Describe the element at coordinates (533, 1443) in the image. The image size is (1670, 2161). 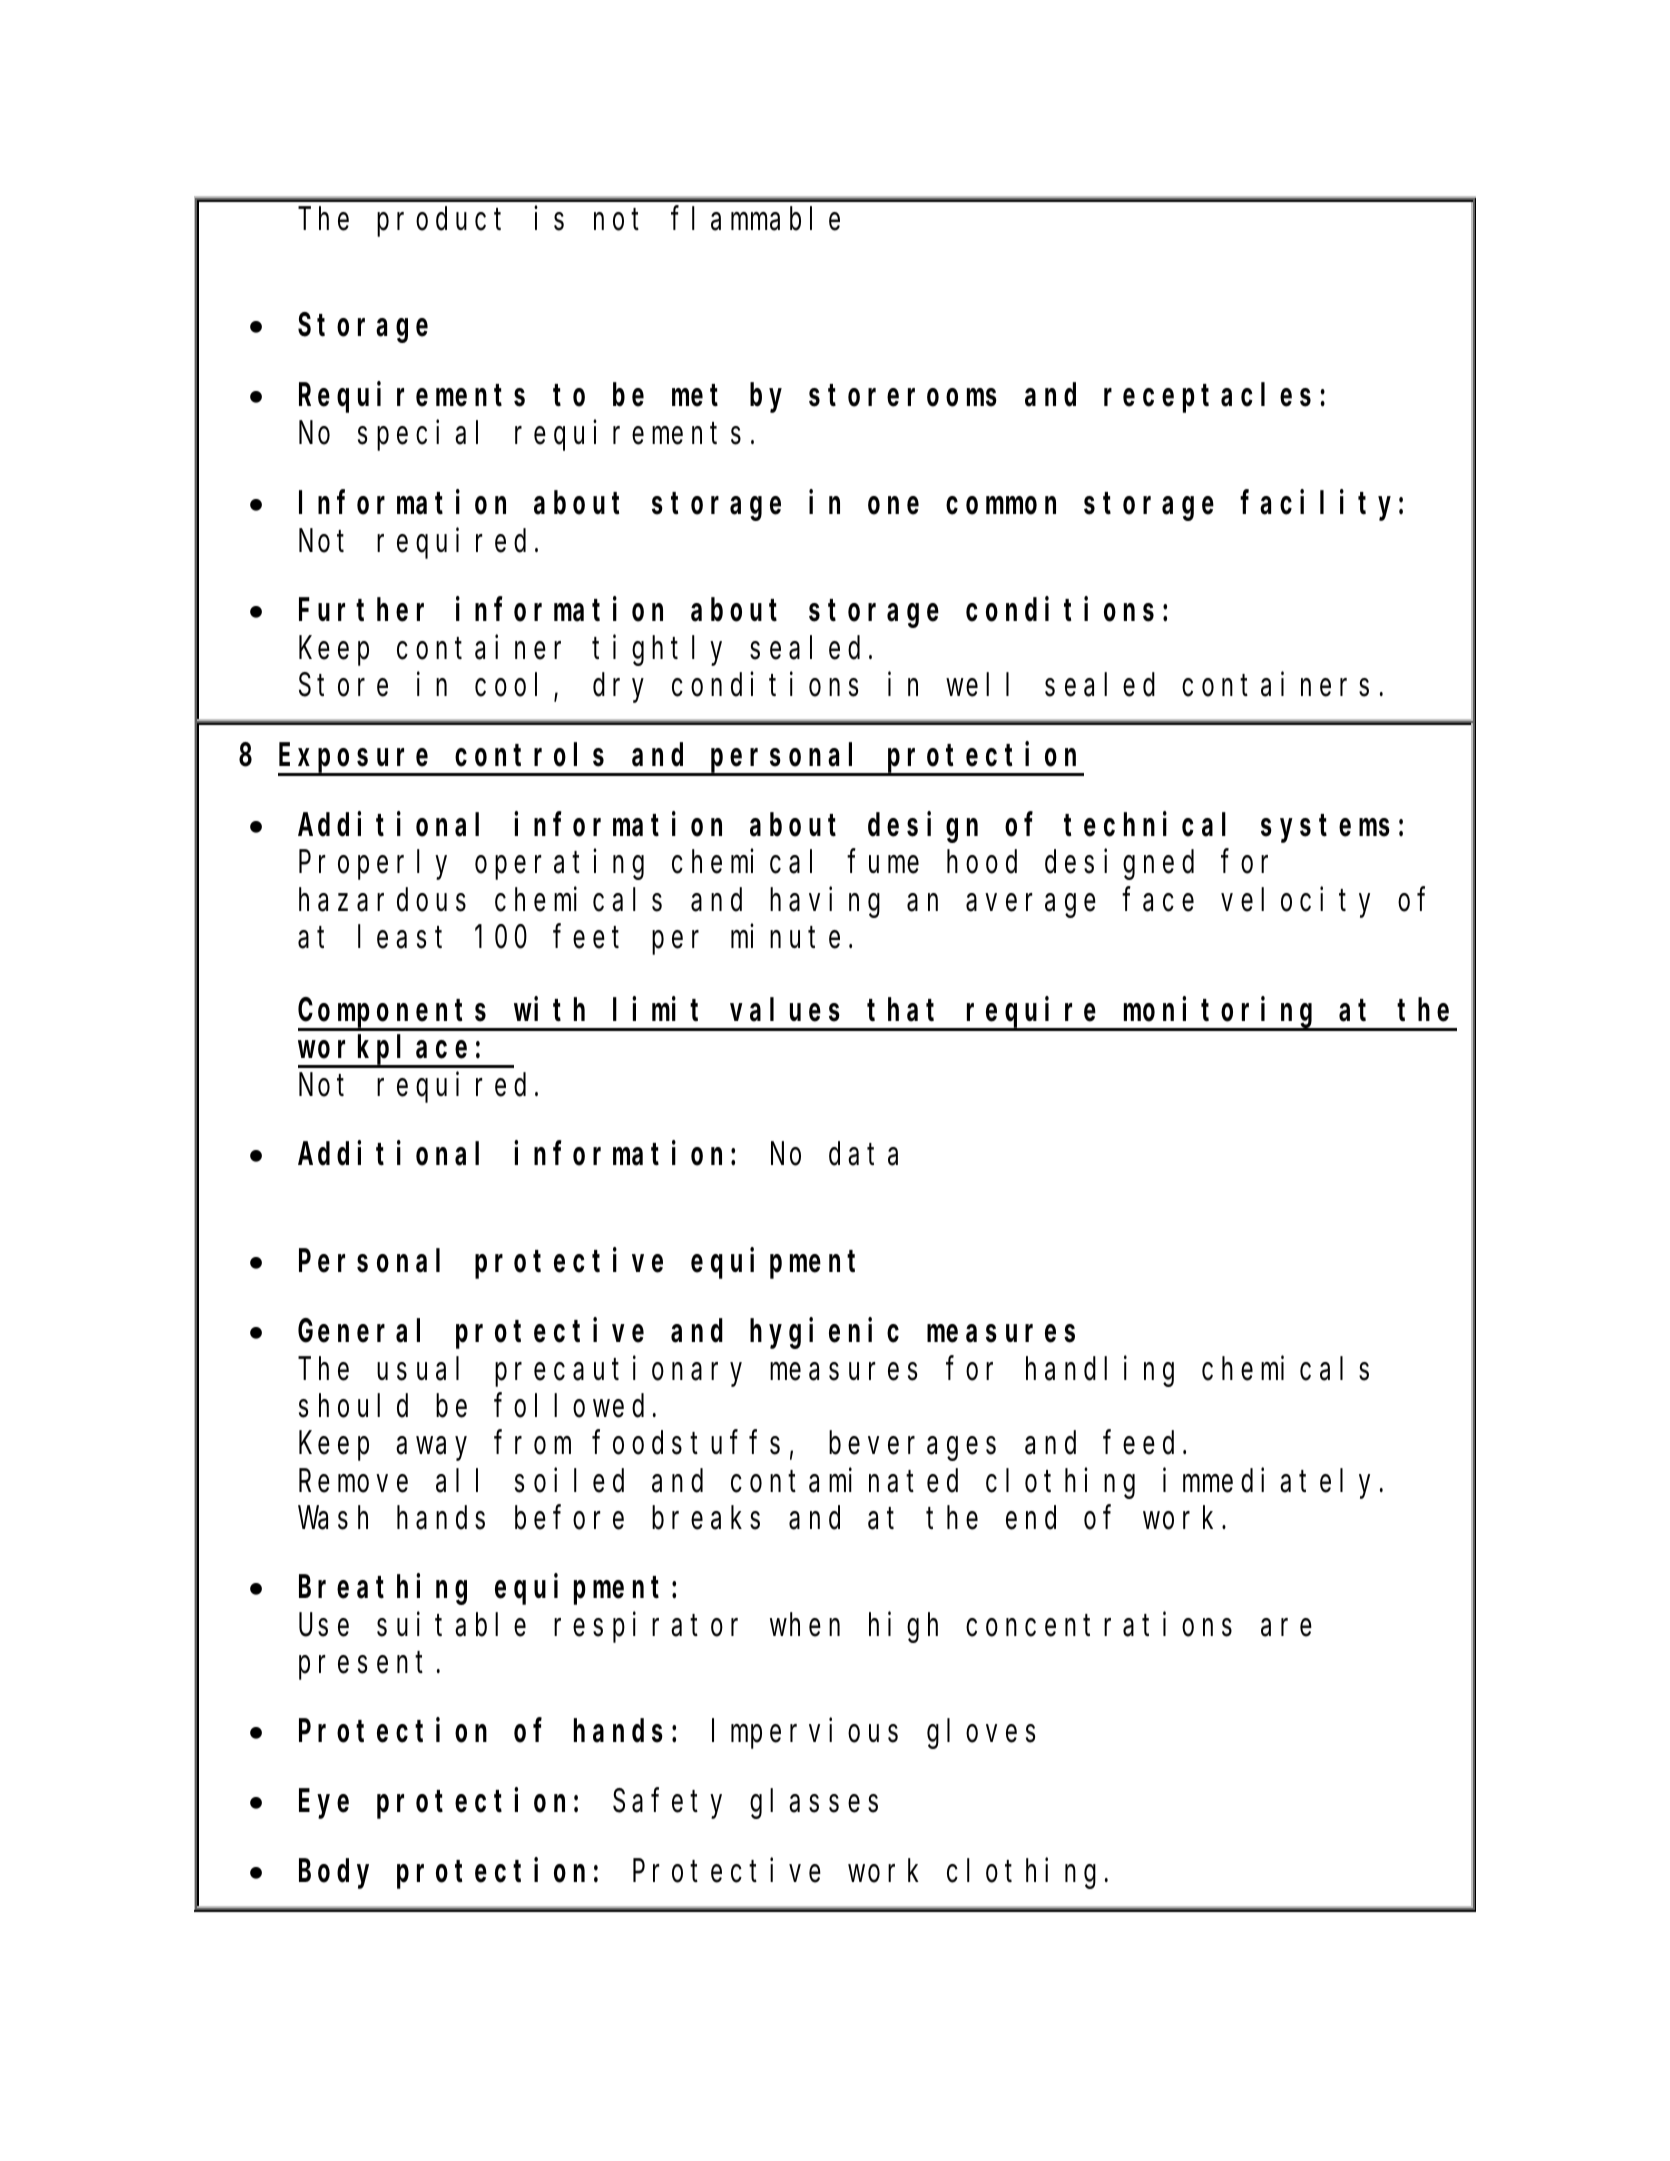
I see `from` at that location.
